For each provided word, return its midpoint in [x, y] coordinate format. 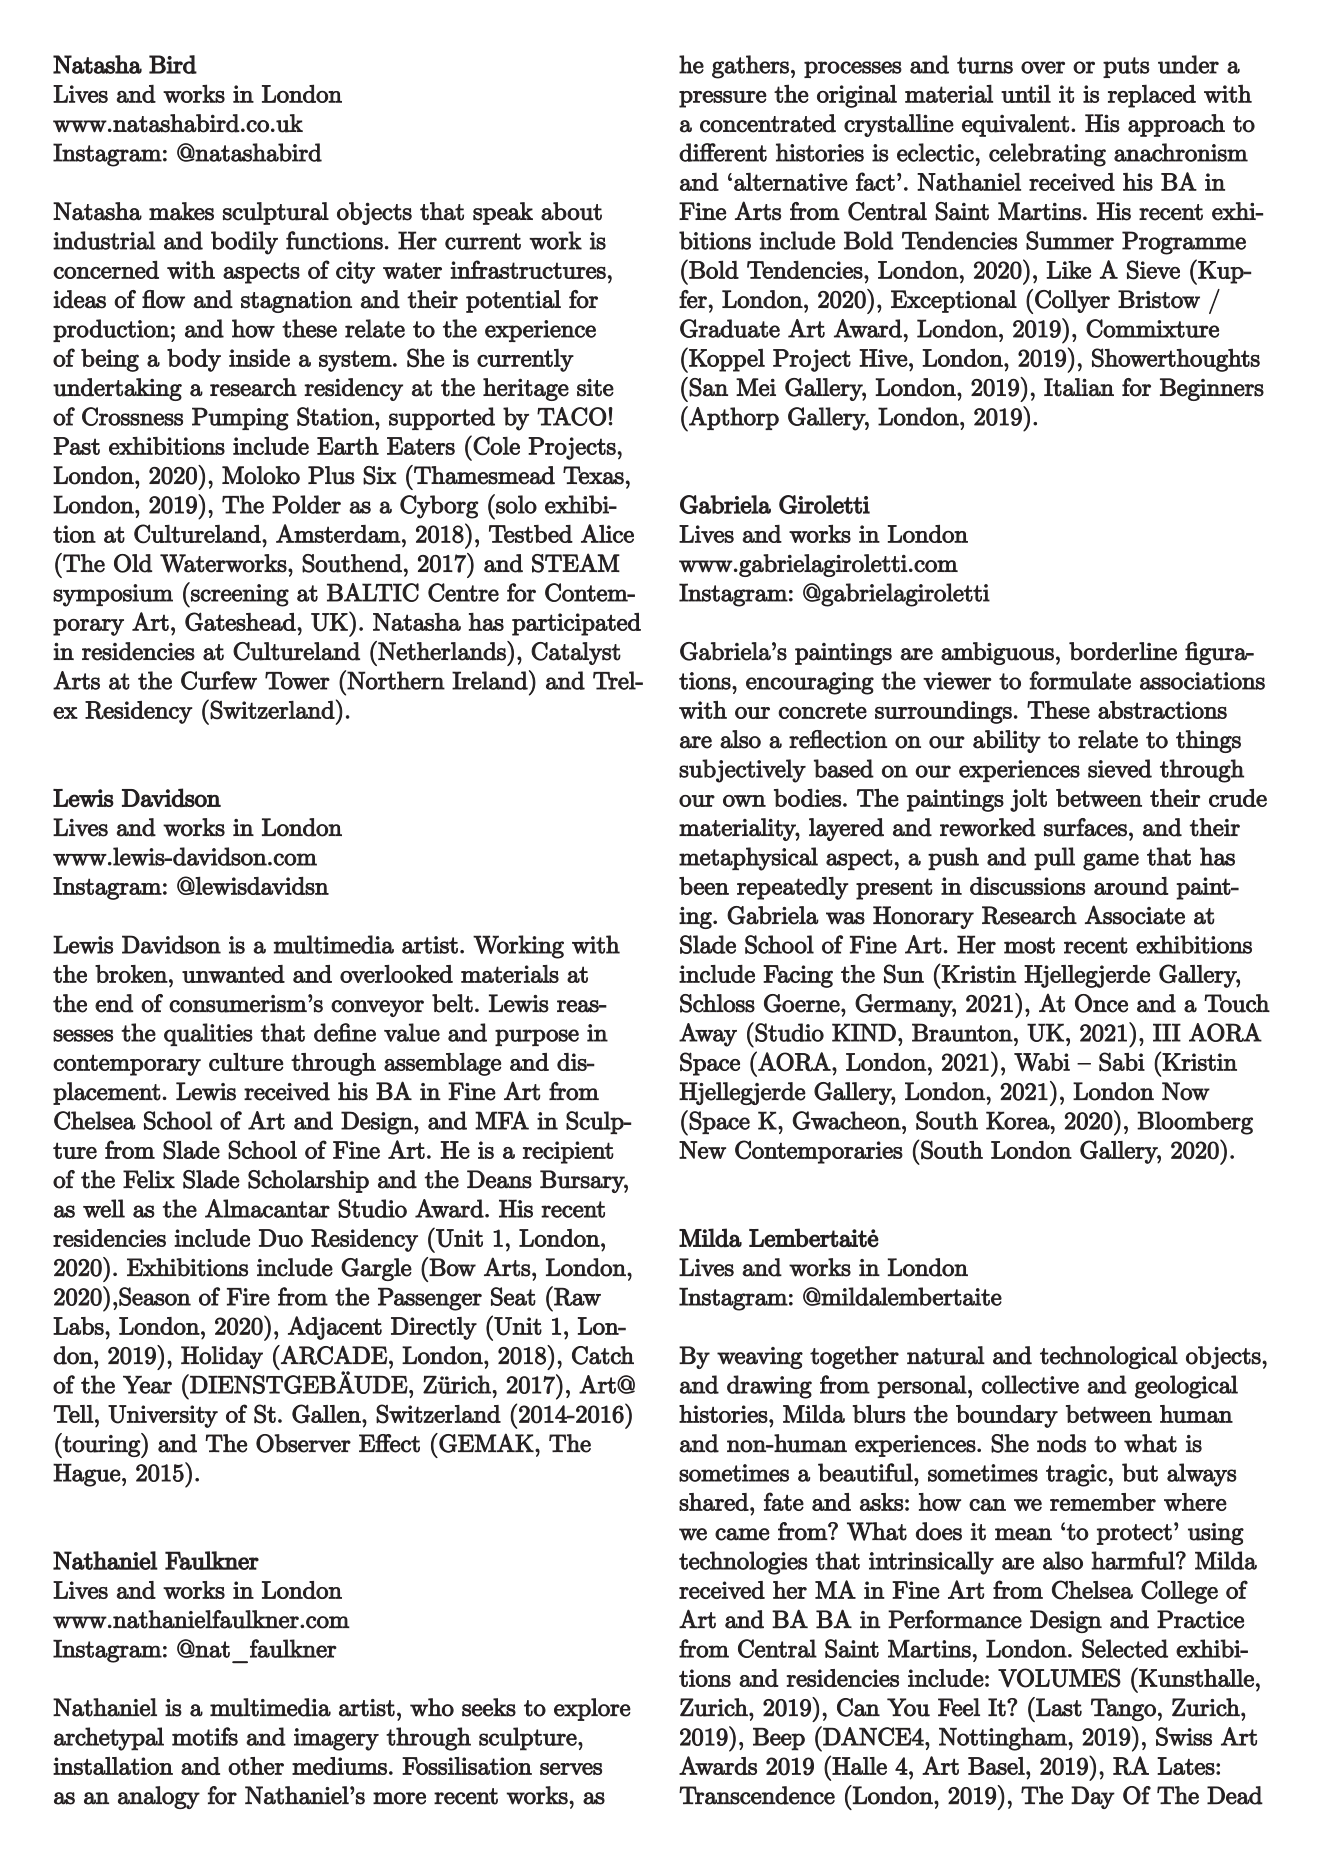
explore [592, 1709]
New [702, 1150]
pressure [723, 99]
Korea [1018, 1120]
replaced [1152, 96]
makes [181, 211]
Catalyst [576, 653]
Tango [1123, 1709]
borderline [1123, 651]
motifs [205, 1736]
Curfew [219, 680]
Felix [149, 1179]
